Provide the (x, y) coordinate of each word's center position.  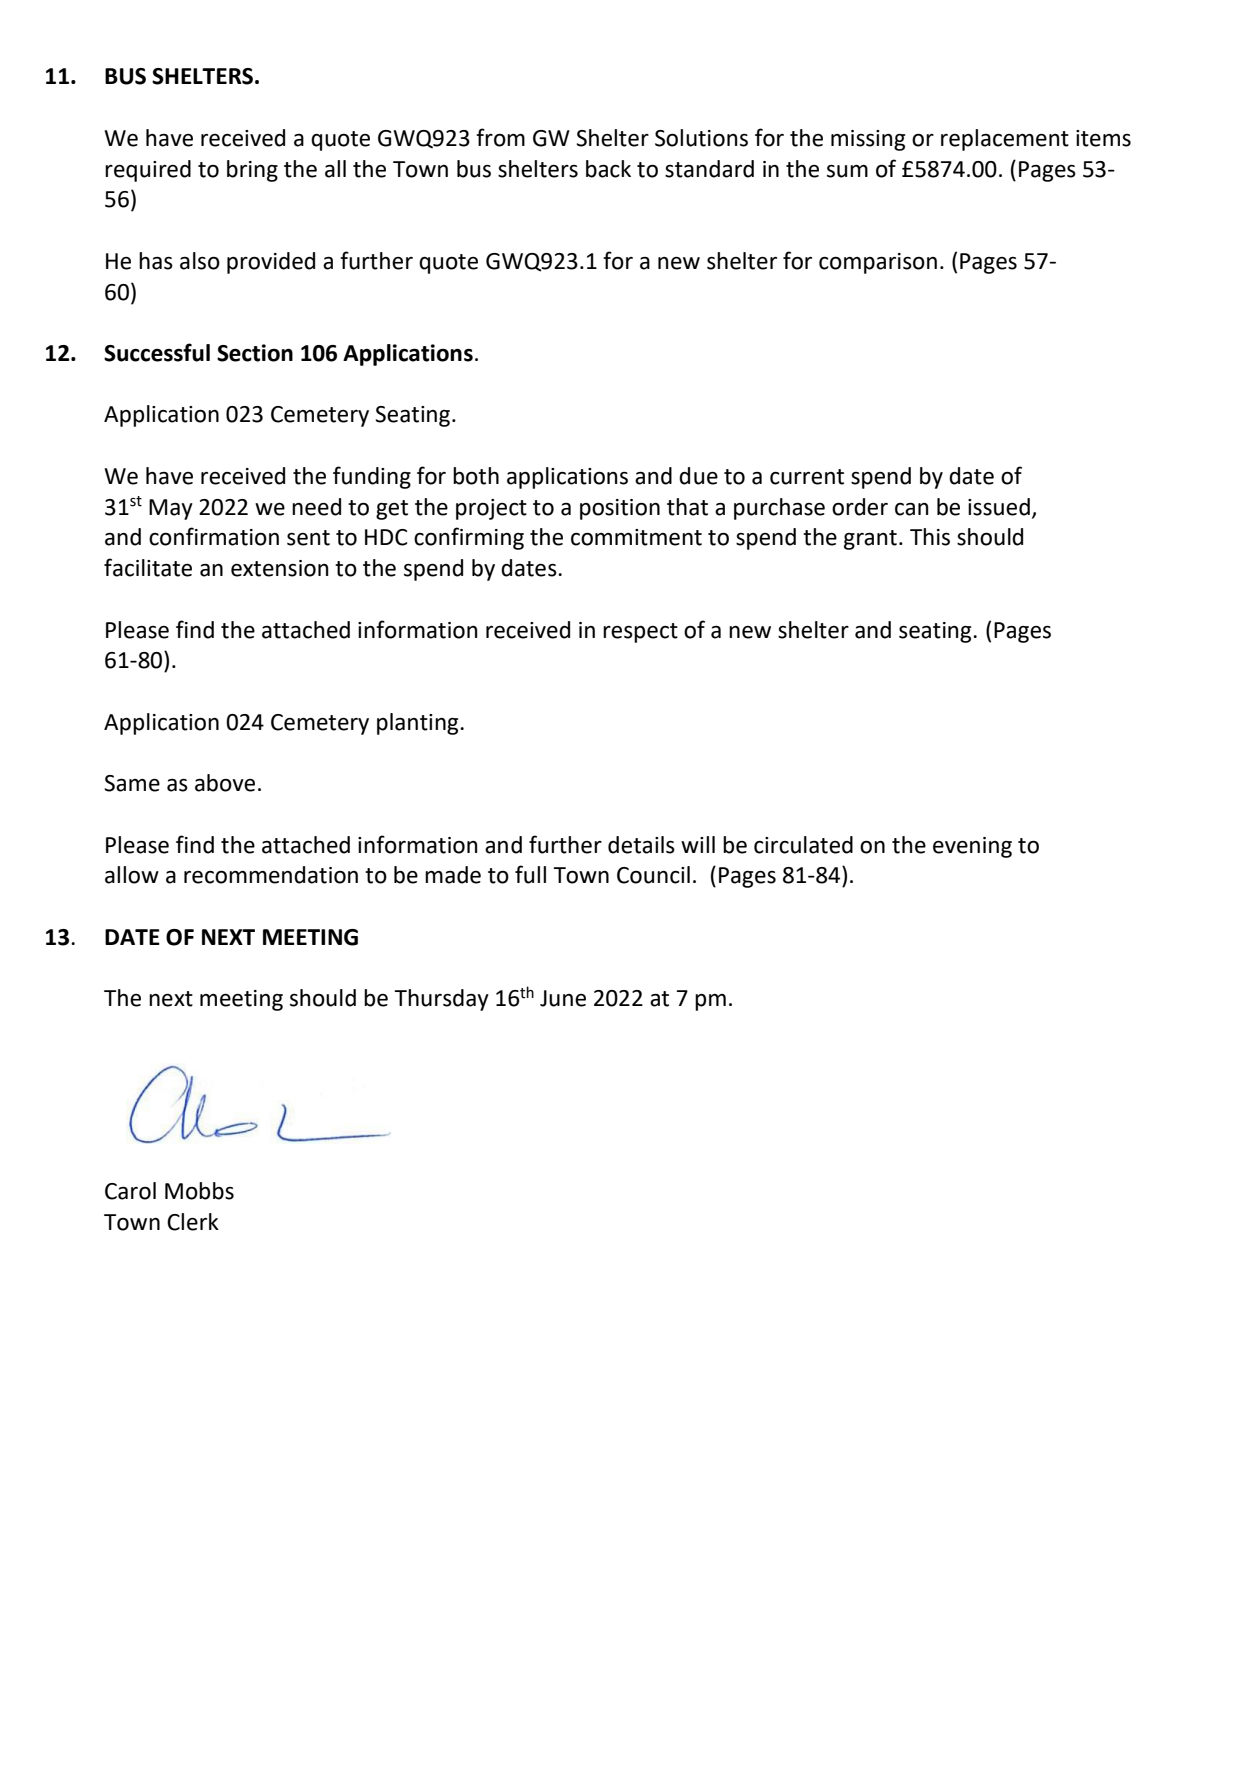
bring (252, 171)
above (225, 783)
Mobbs (199, 1191)
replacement (1005, 140)
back (608, 169)
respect (640, 633)
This (930, 537)
